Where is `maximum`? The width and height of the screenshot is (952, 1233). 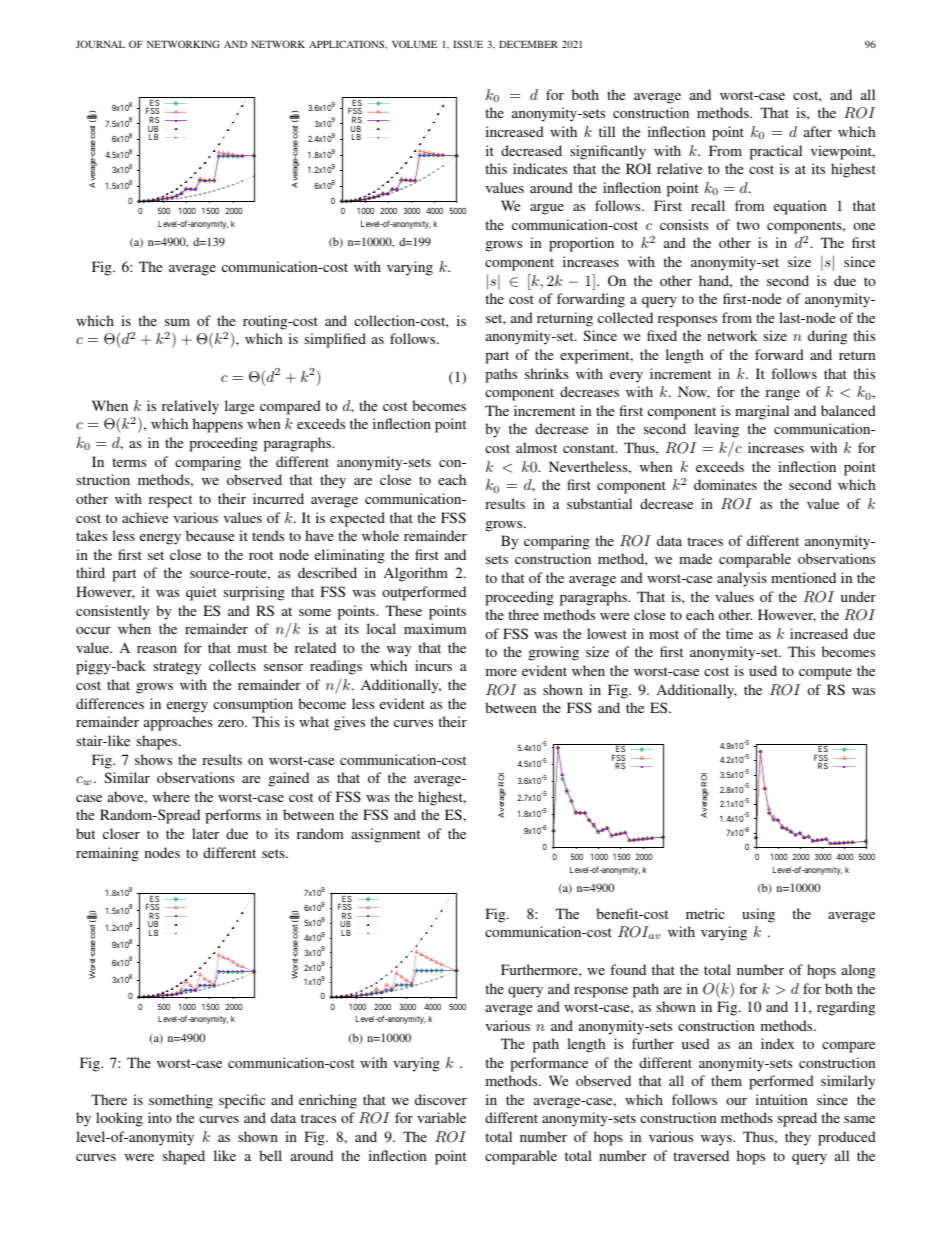
maximum is located at coordinates (435, 628).
